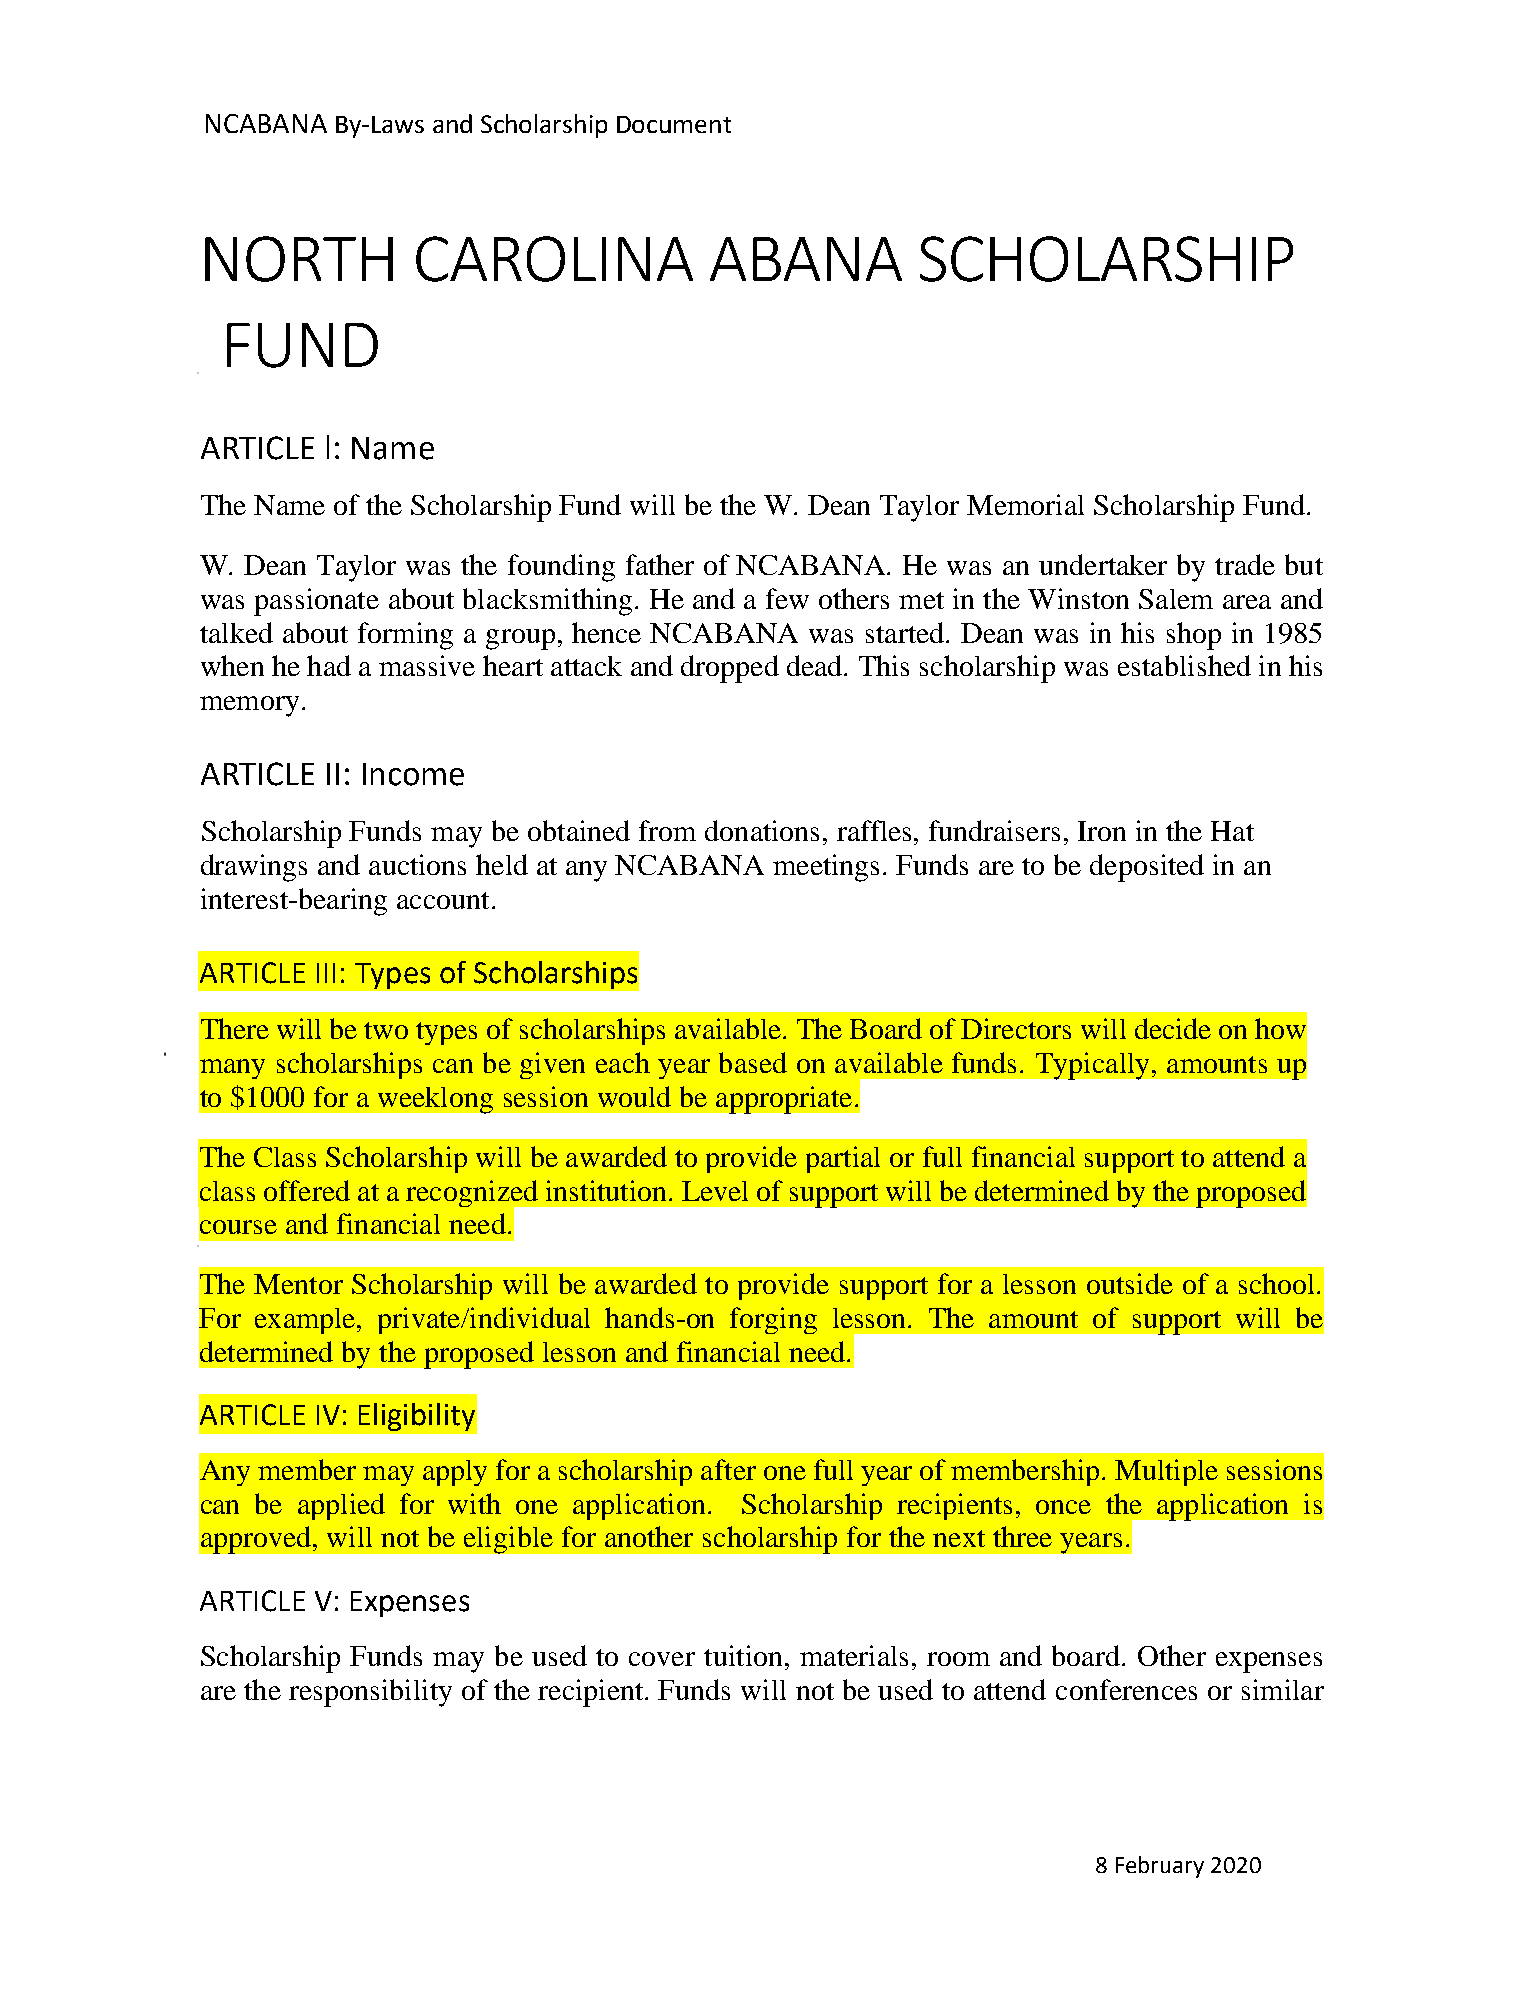  What do you see at coordinates (1130, 1283) in the document?
I see `outside` at bounding box center [1130, 1283].
